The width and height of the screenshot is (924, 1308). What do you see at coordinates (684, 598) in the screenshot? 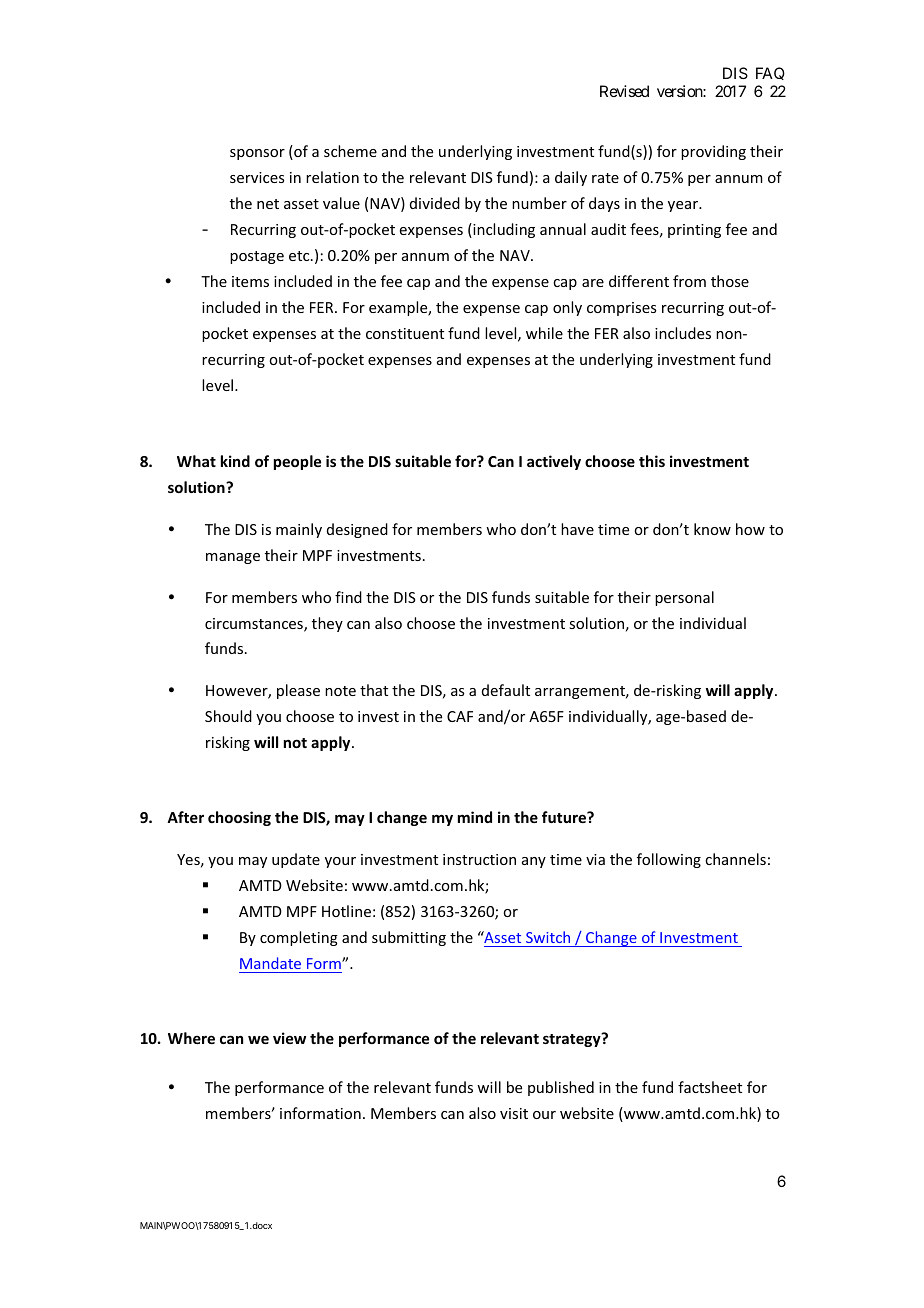
I see `personal` at bounding box center [684, 598].
